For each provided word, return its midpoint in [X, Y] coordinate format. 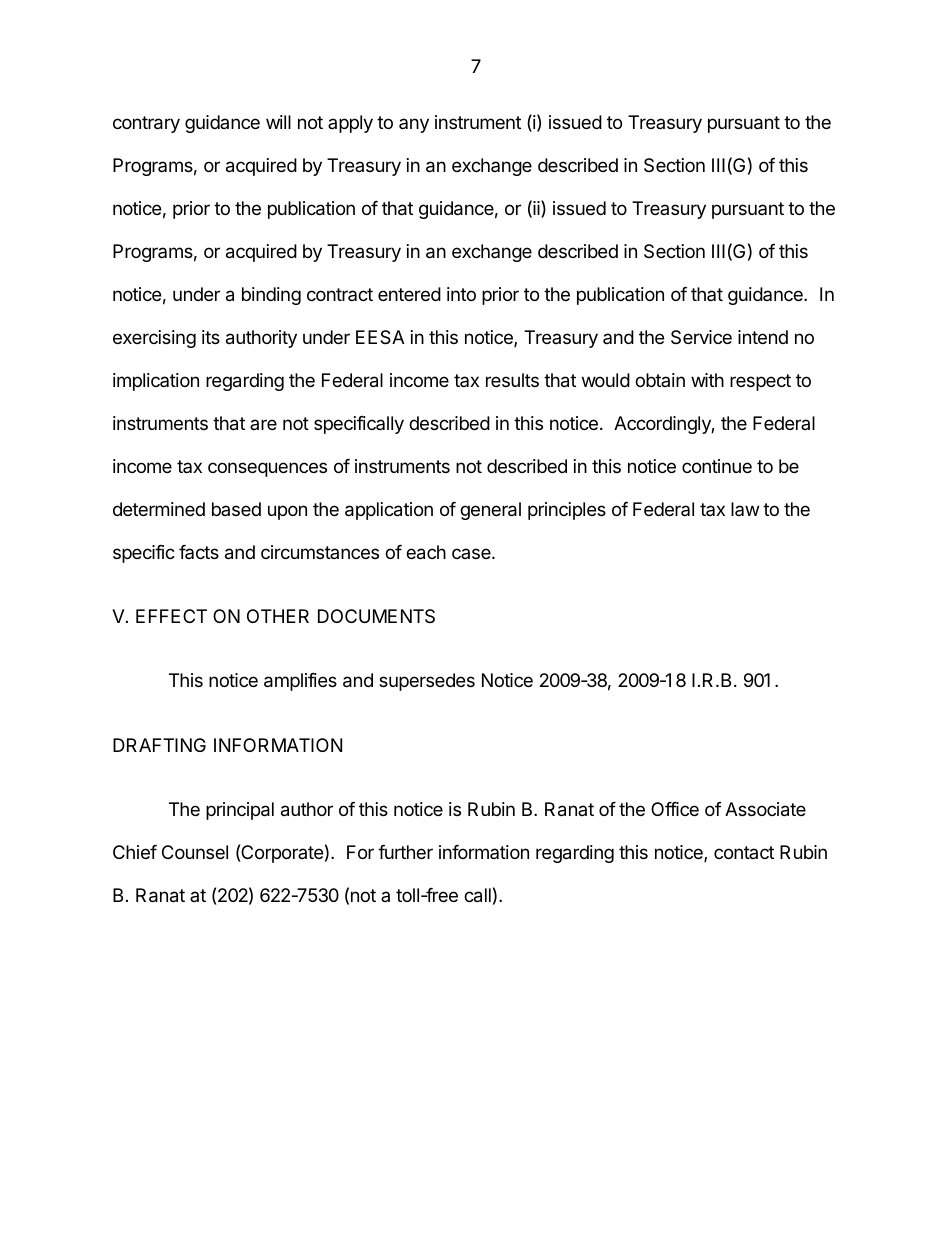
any [414, 125]
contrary [146, 124]
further [405, 852]
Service [701, 337]
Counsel [195, 852]
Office [675, 809]
